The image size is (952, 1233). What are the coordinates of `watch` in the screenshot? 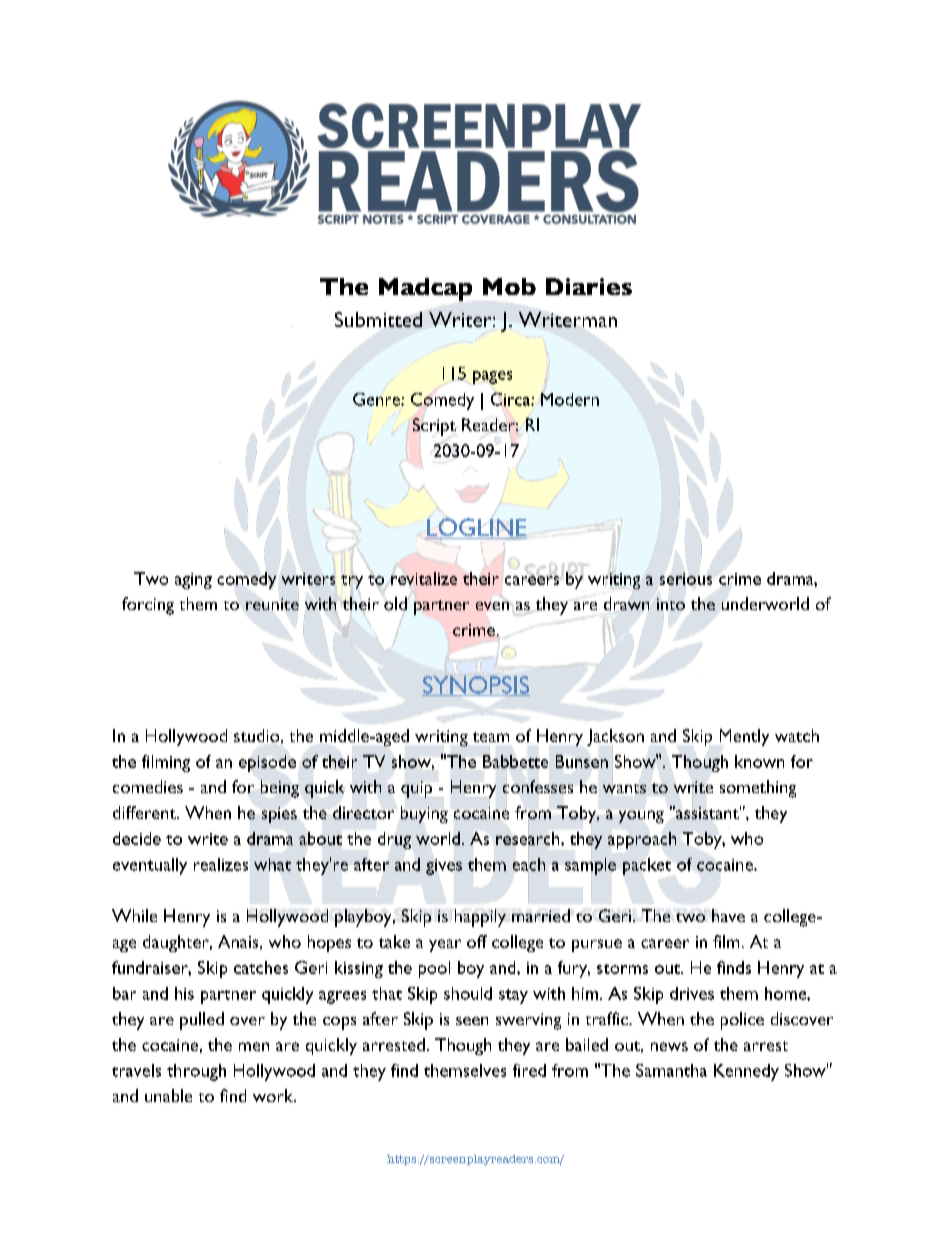 It's located at (797, 735).
